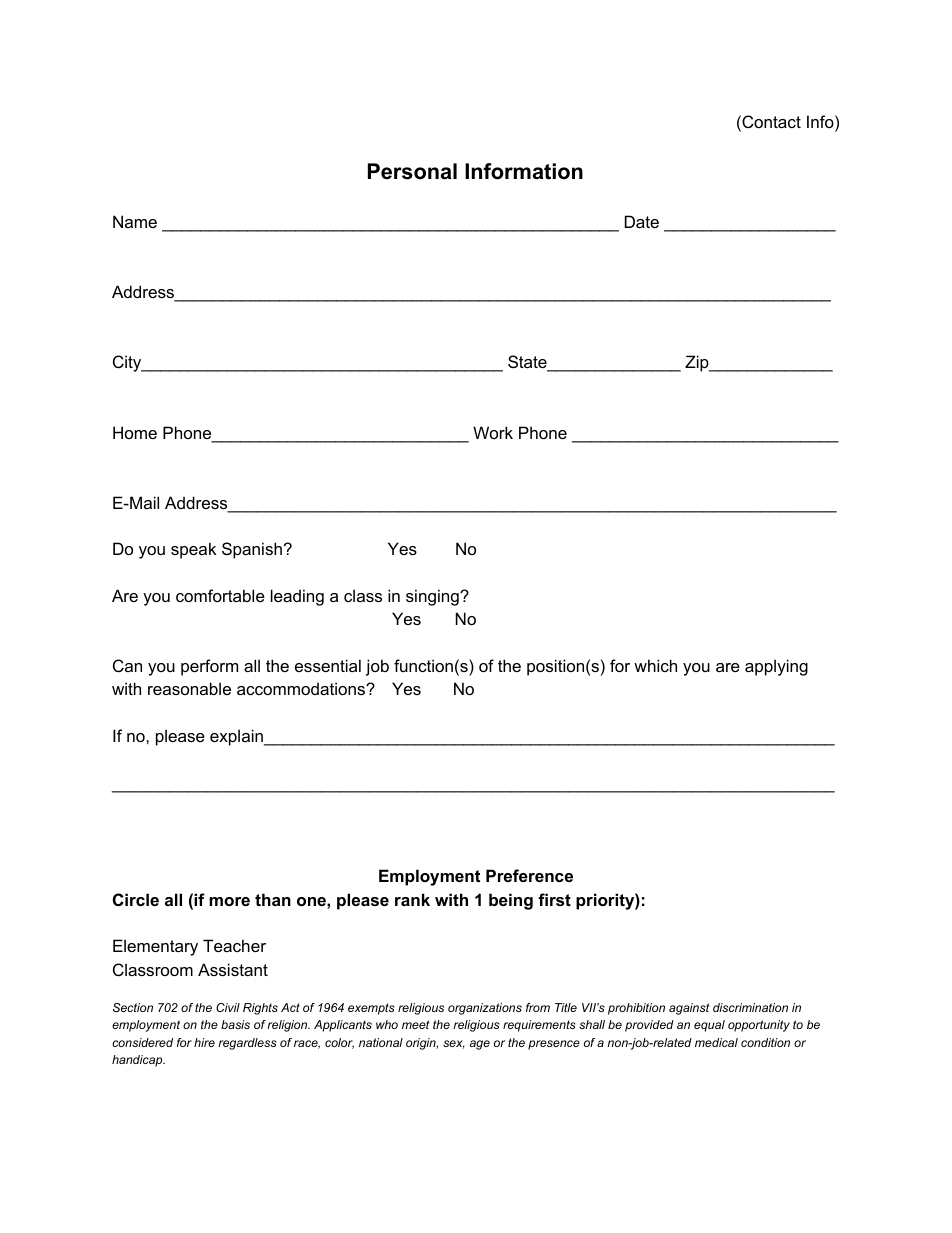  Describe the element at coordinates (135, 432) in the image. I see `Home` at that location.
